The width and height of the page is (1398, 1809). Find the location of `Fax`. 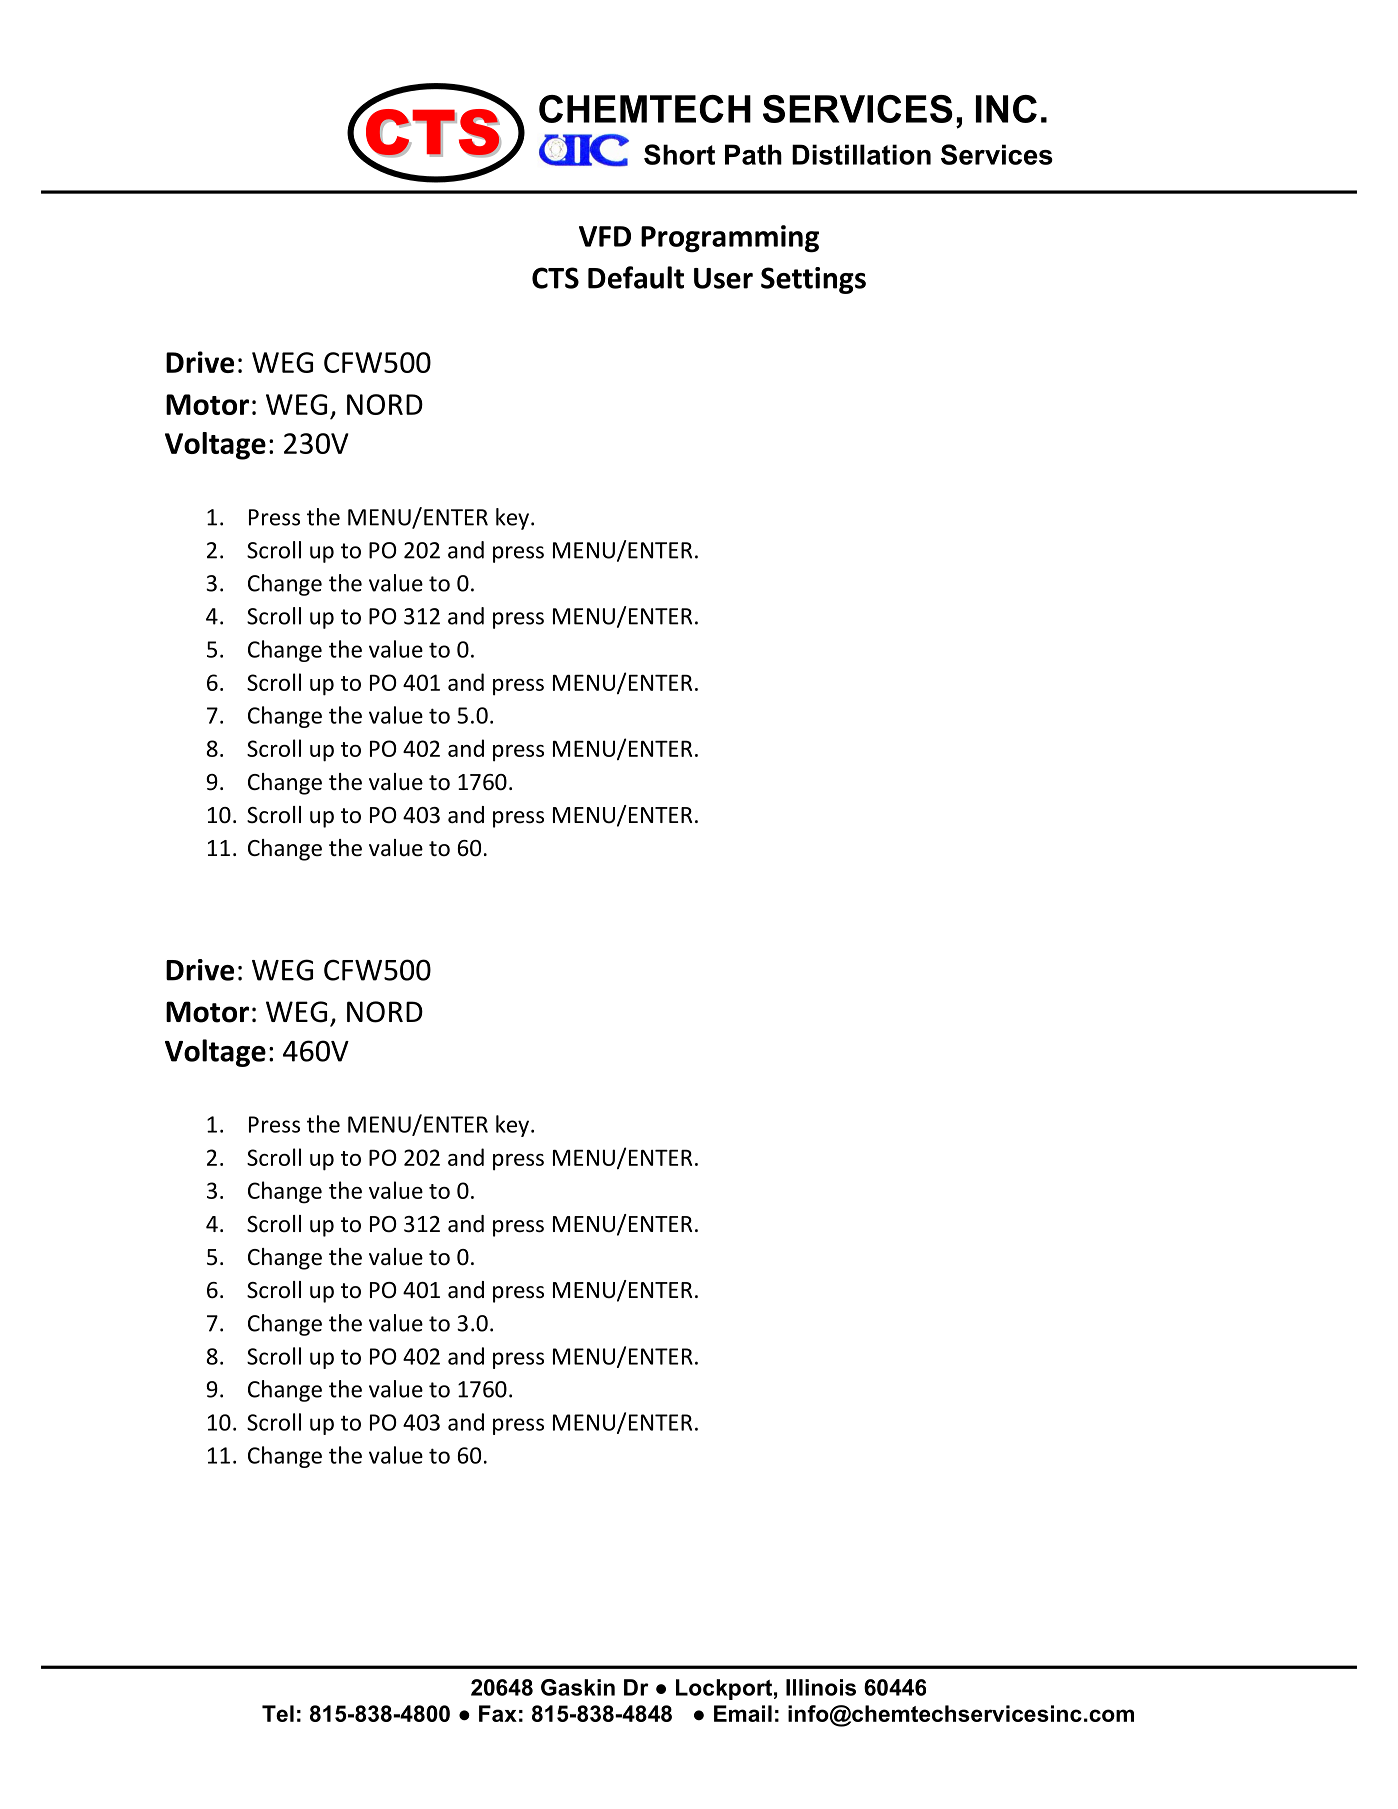

Fax is located at coordinates (498, 1713).
